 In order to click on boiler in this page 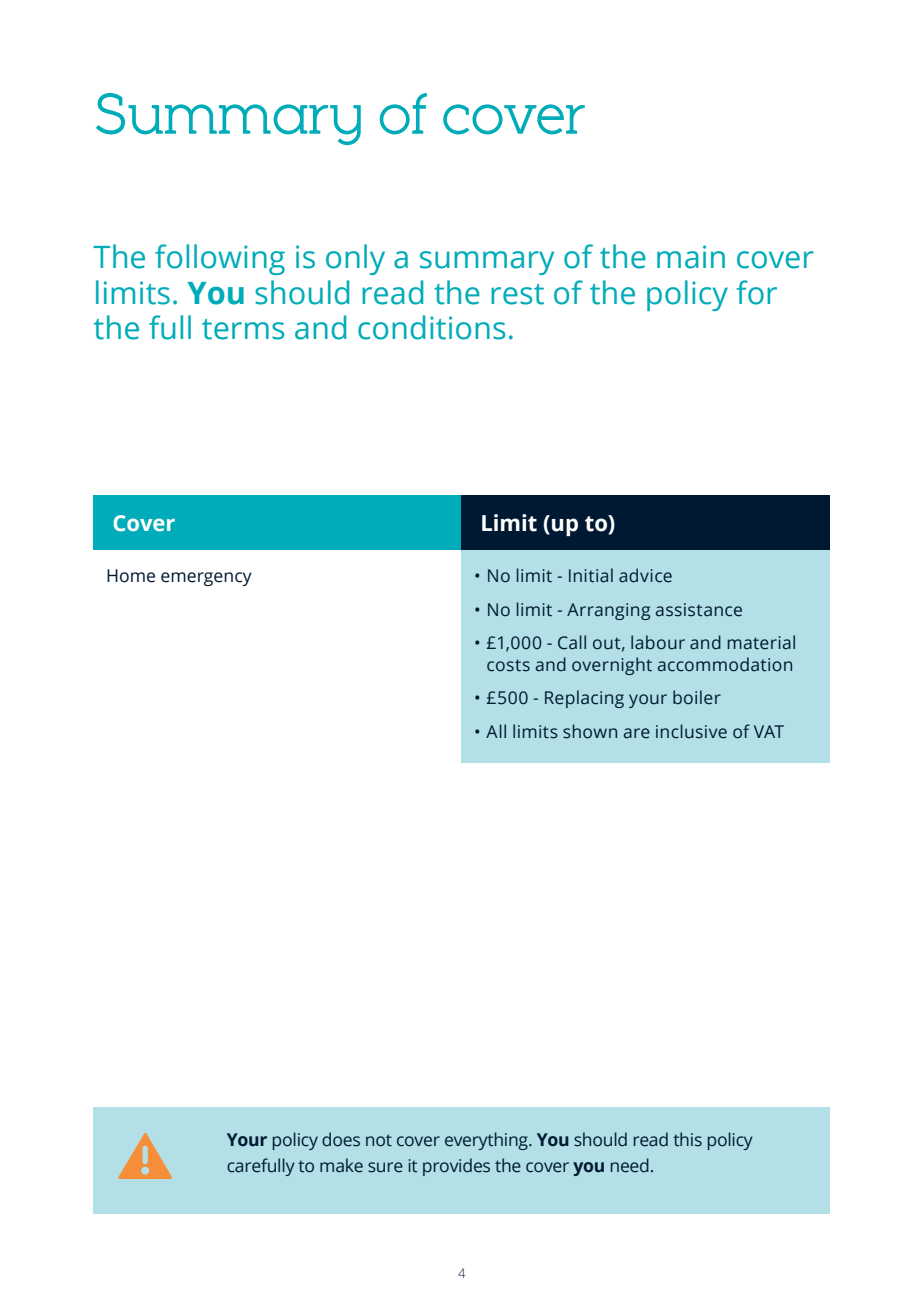, I will do `click(697, 697)`.
